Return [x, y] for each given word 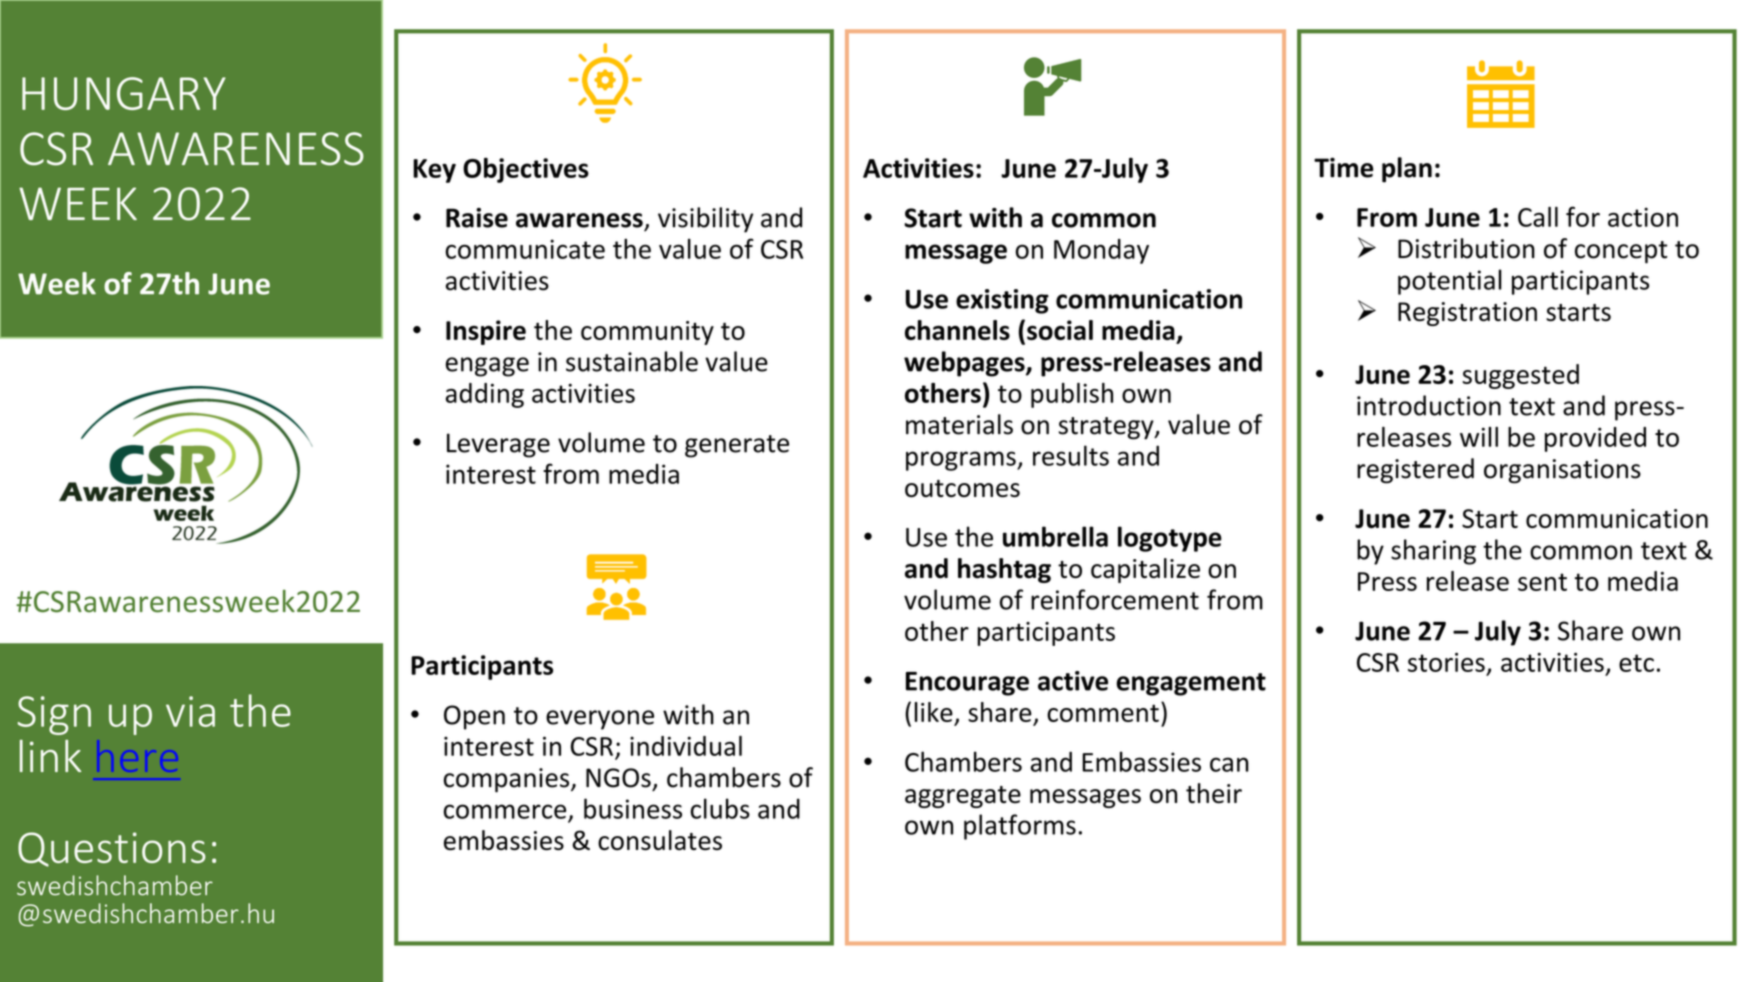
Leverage [498, 445]
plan [1407, 170]
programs [962, 461]
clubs [720, 808]
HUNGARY [124, 93]
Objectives [526, 170]
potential [1450, 282]
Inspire [486, 332]
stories [1446, 662]
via [190, 711]
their [1214, 793]
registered [1415, 471]
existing [1002, 301]
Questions [112, 849]
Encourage [967, 684]
